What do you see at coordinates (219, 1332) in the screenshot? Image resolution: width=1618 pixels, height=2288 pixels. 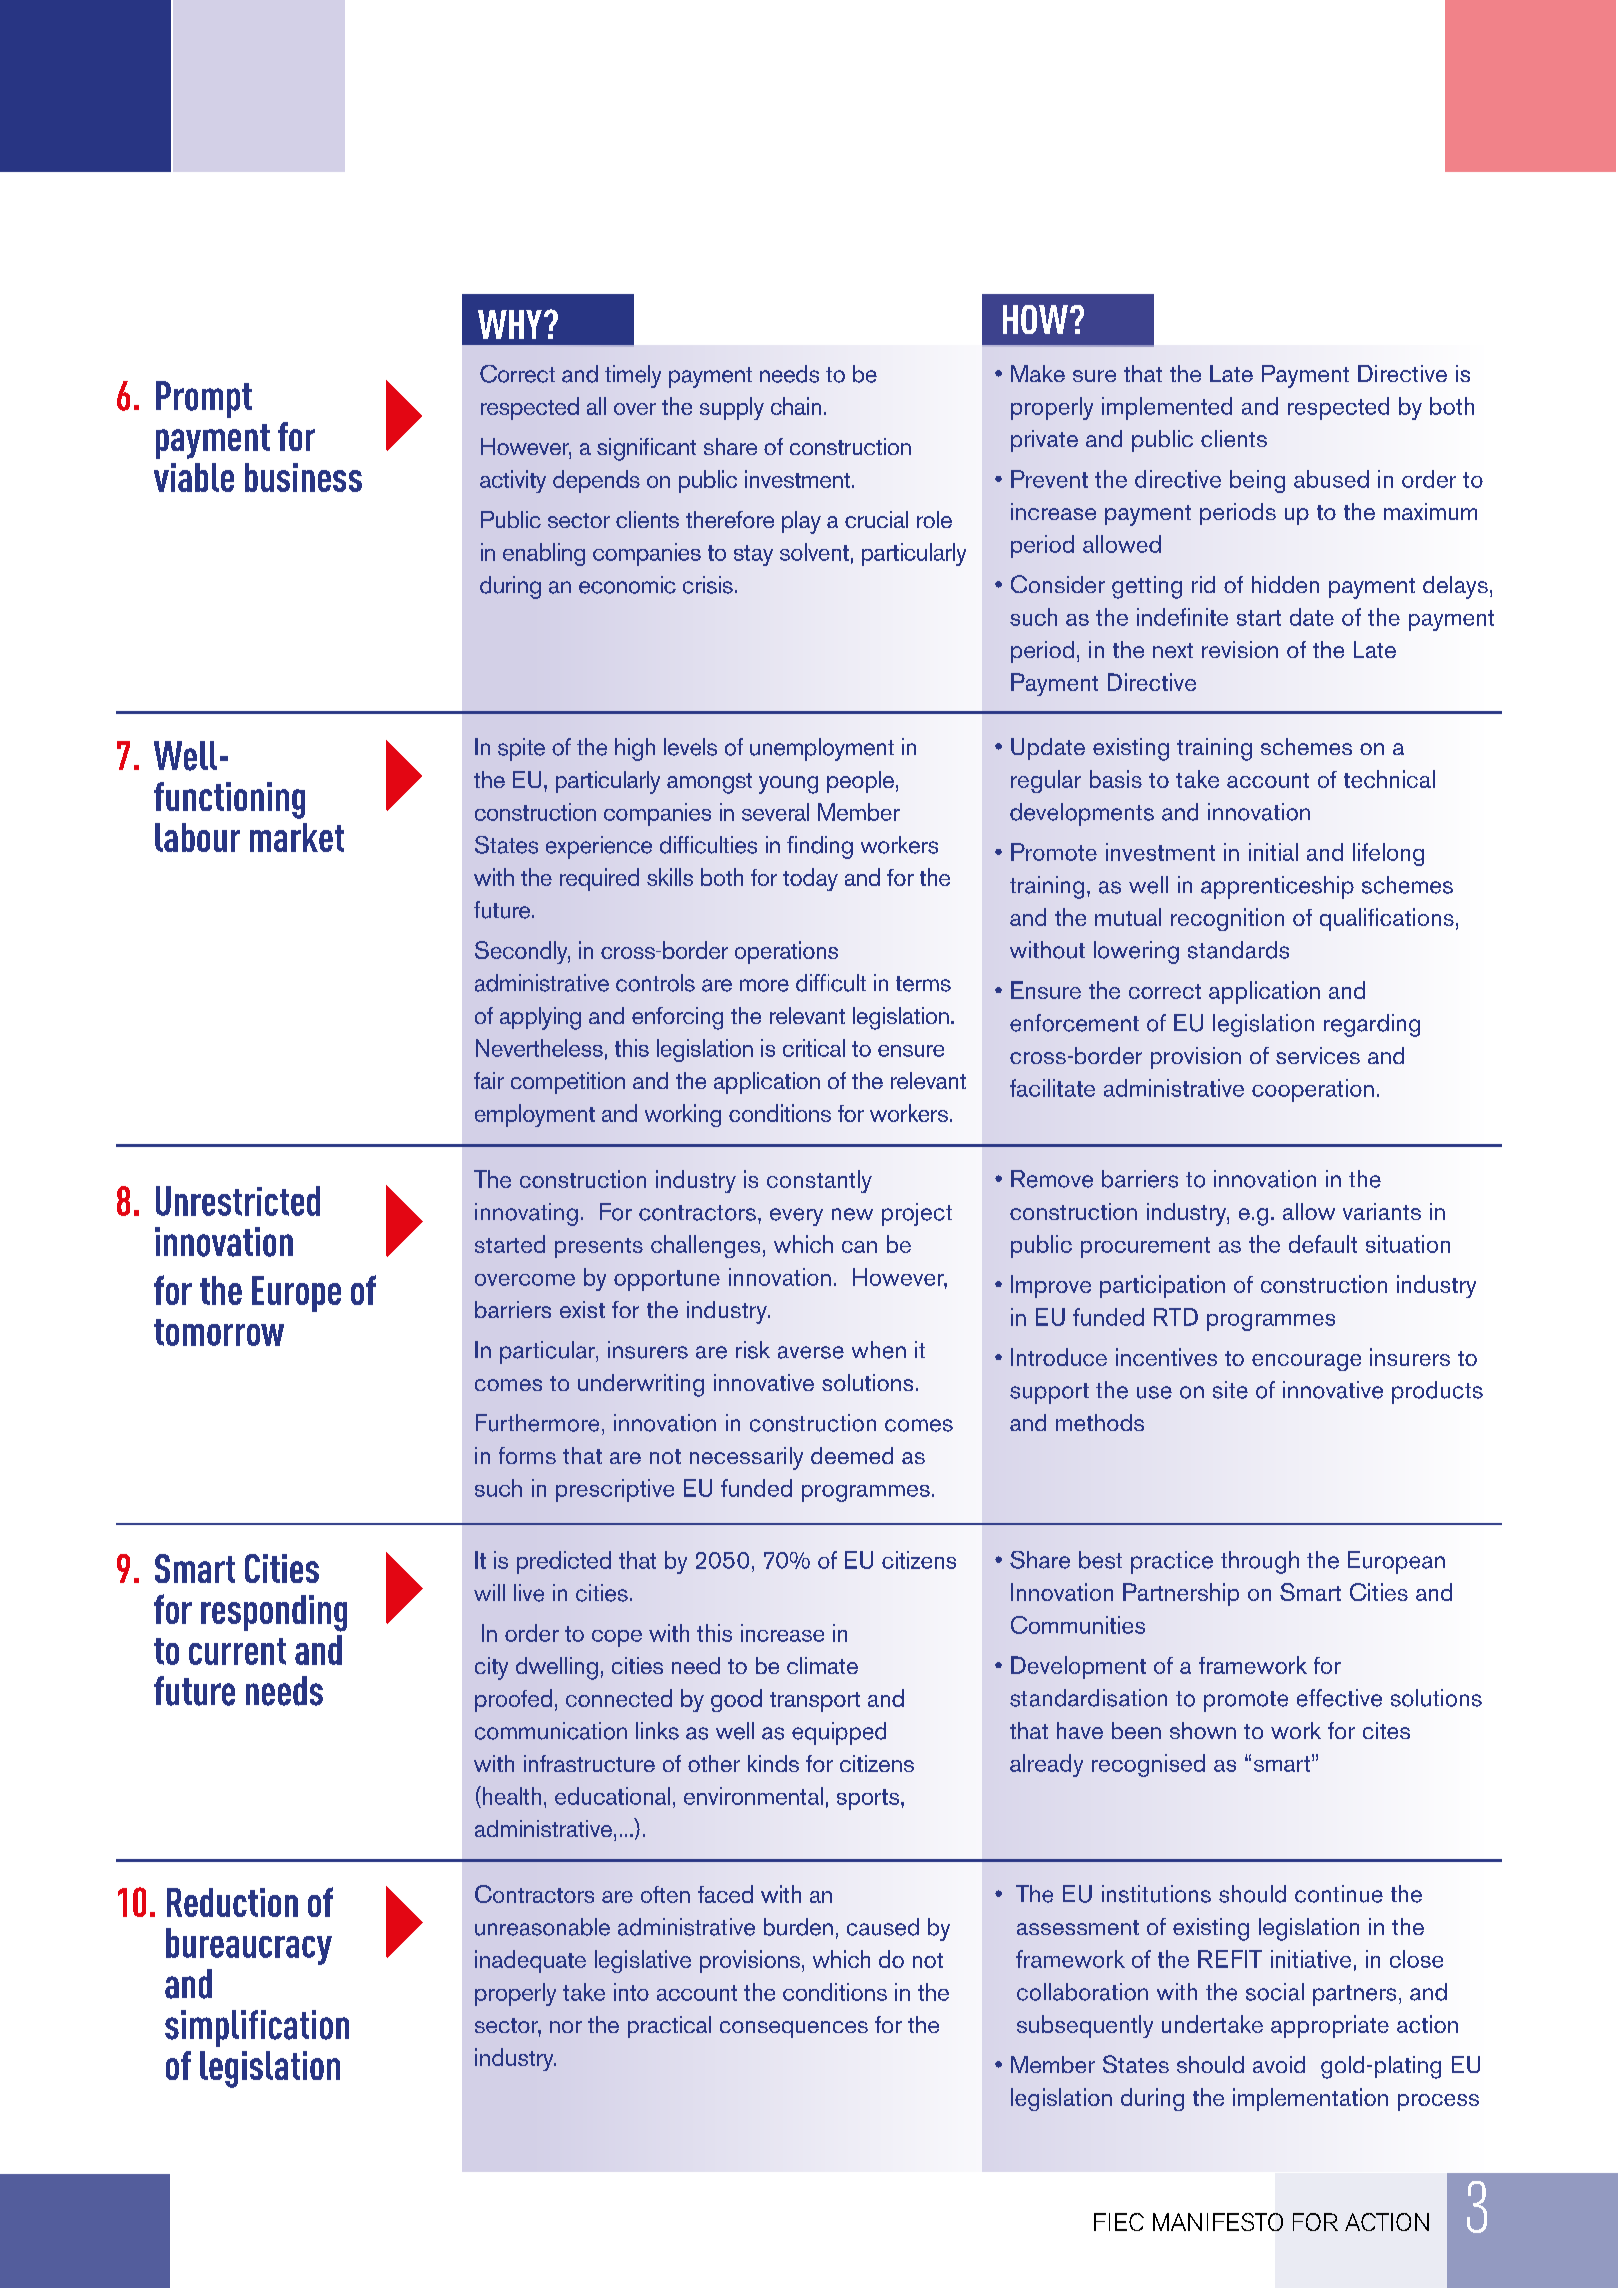 I see `tomorrow` at bounding box center [219, 1332].
